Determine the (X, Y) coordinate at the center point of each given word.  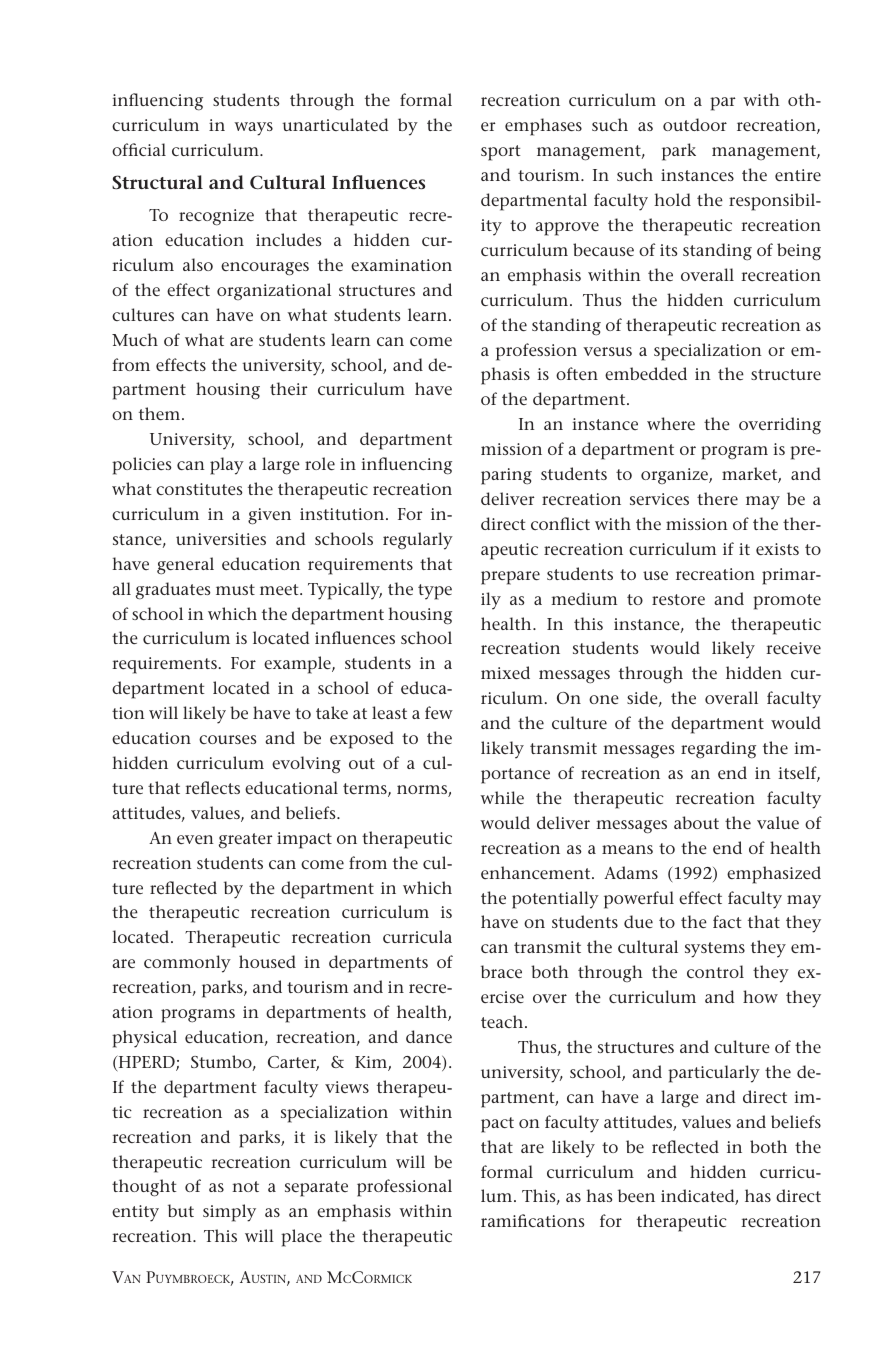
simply (229, 1213)
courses (228, 739)
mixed (505, 672)
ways (253, 129)
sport (501, 153)
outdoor (695, 124)
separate (316, 1189)
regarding (718, 750)
